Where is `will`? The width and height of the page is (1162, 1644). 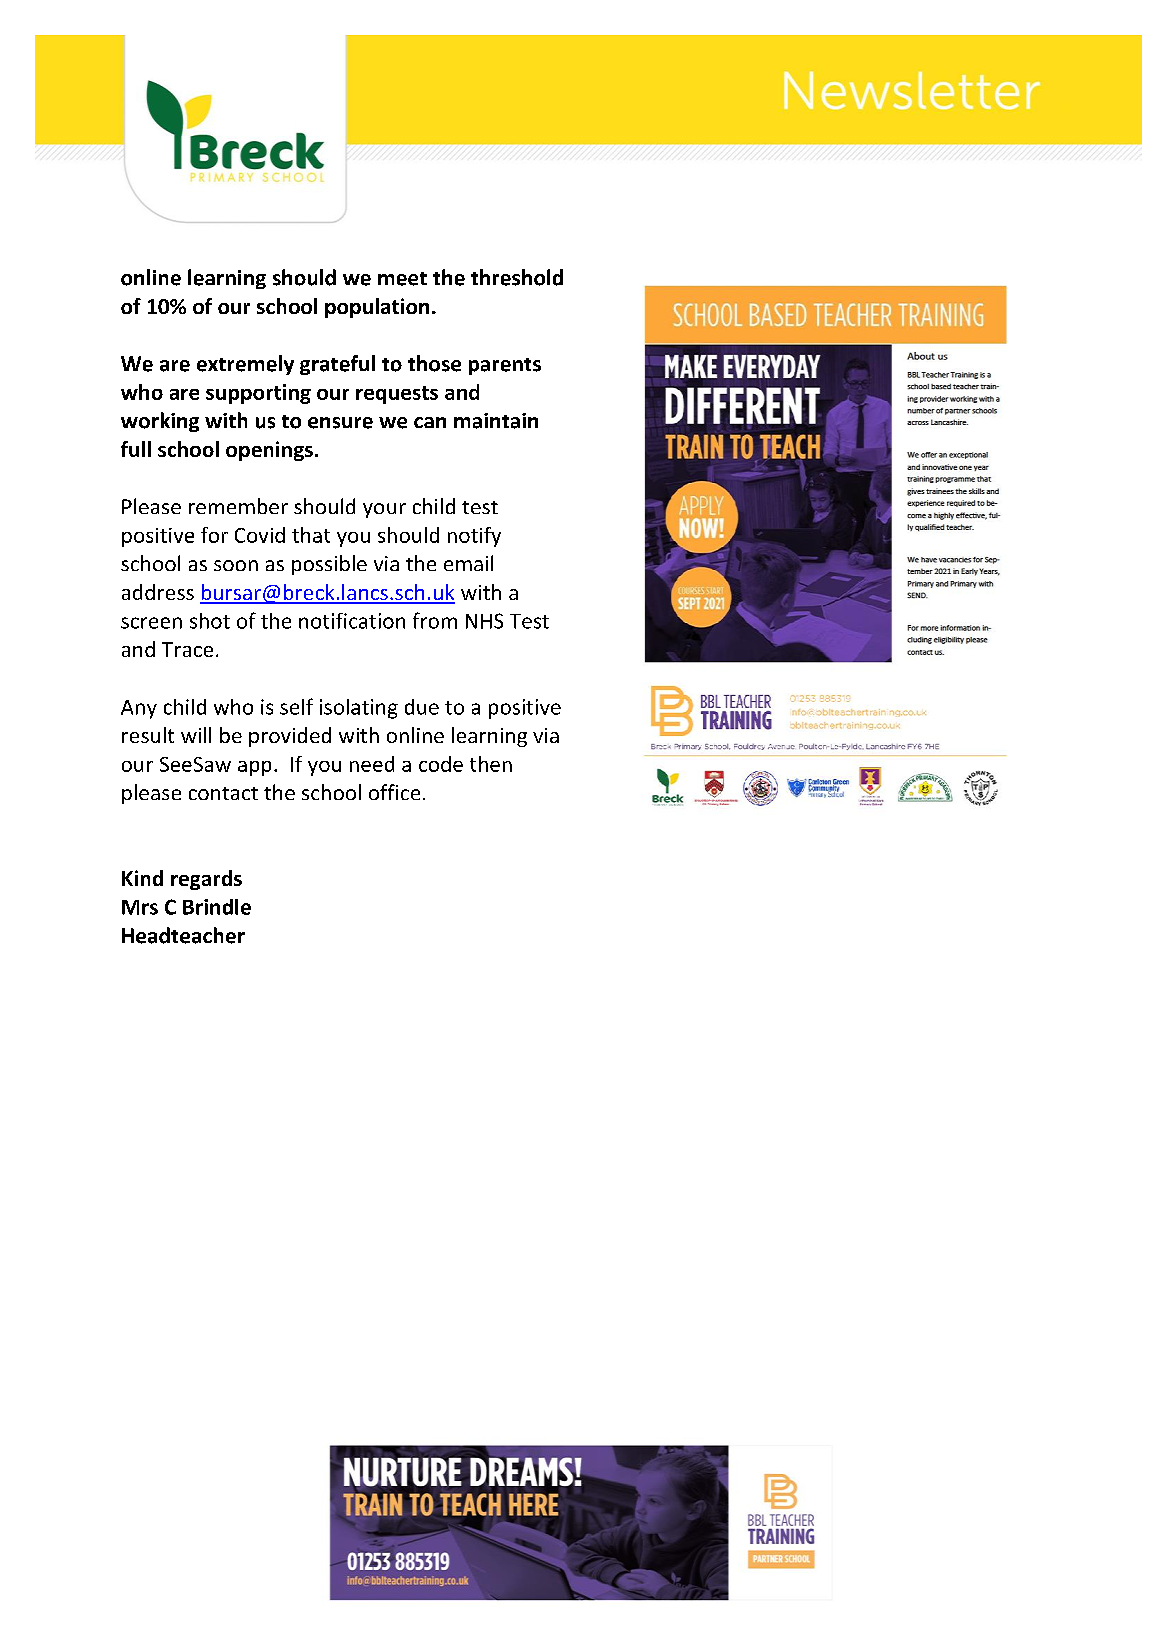 will is located at coordinates (196, 735).
